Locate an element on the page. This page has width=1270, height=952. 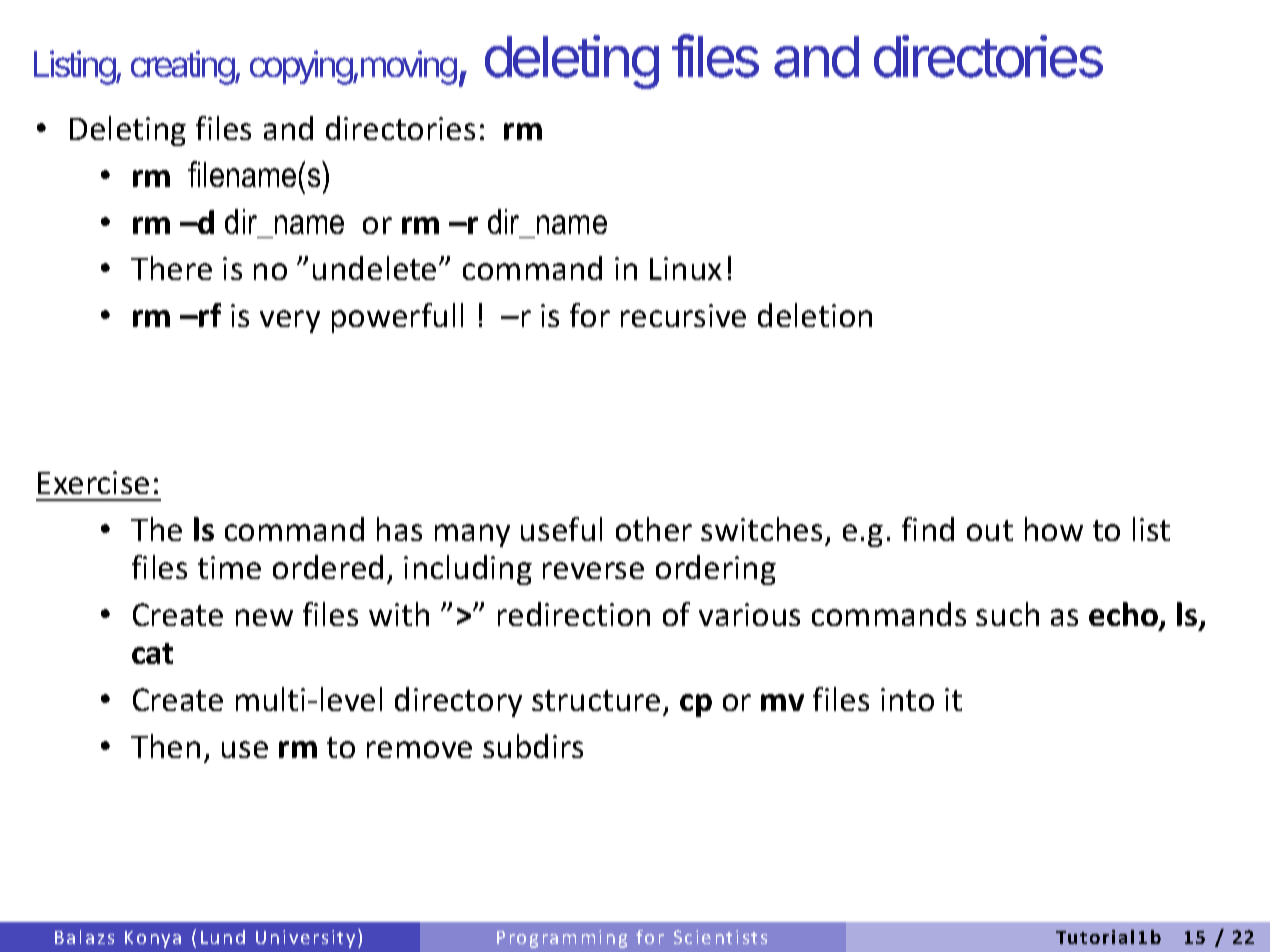
Exercise is located at coordinates (93, 482).
